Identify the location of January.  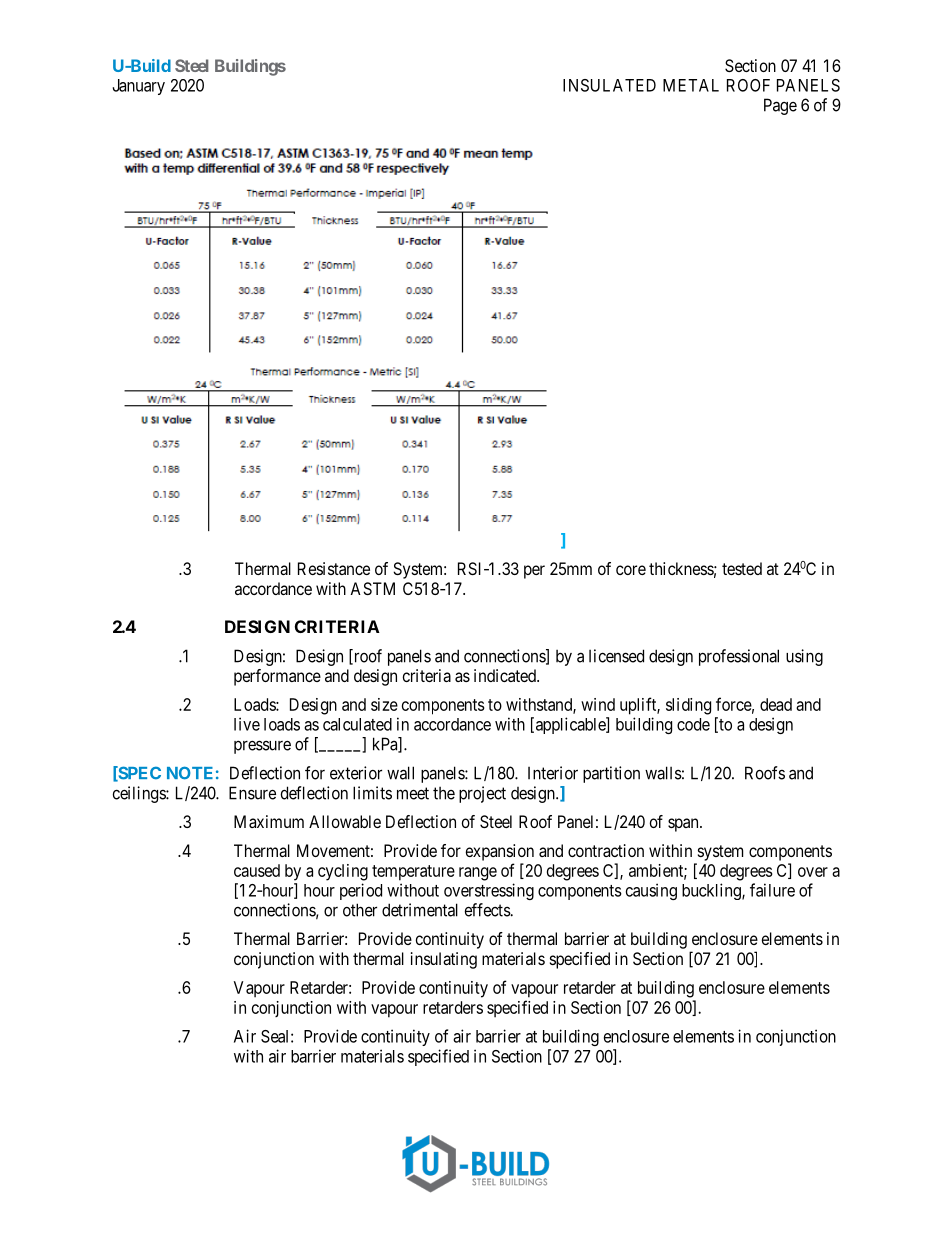
(139, 87).
